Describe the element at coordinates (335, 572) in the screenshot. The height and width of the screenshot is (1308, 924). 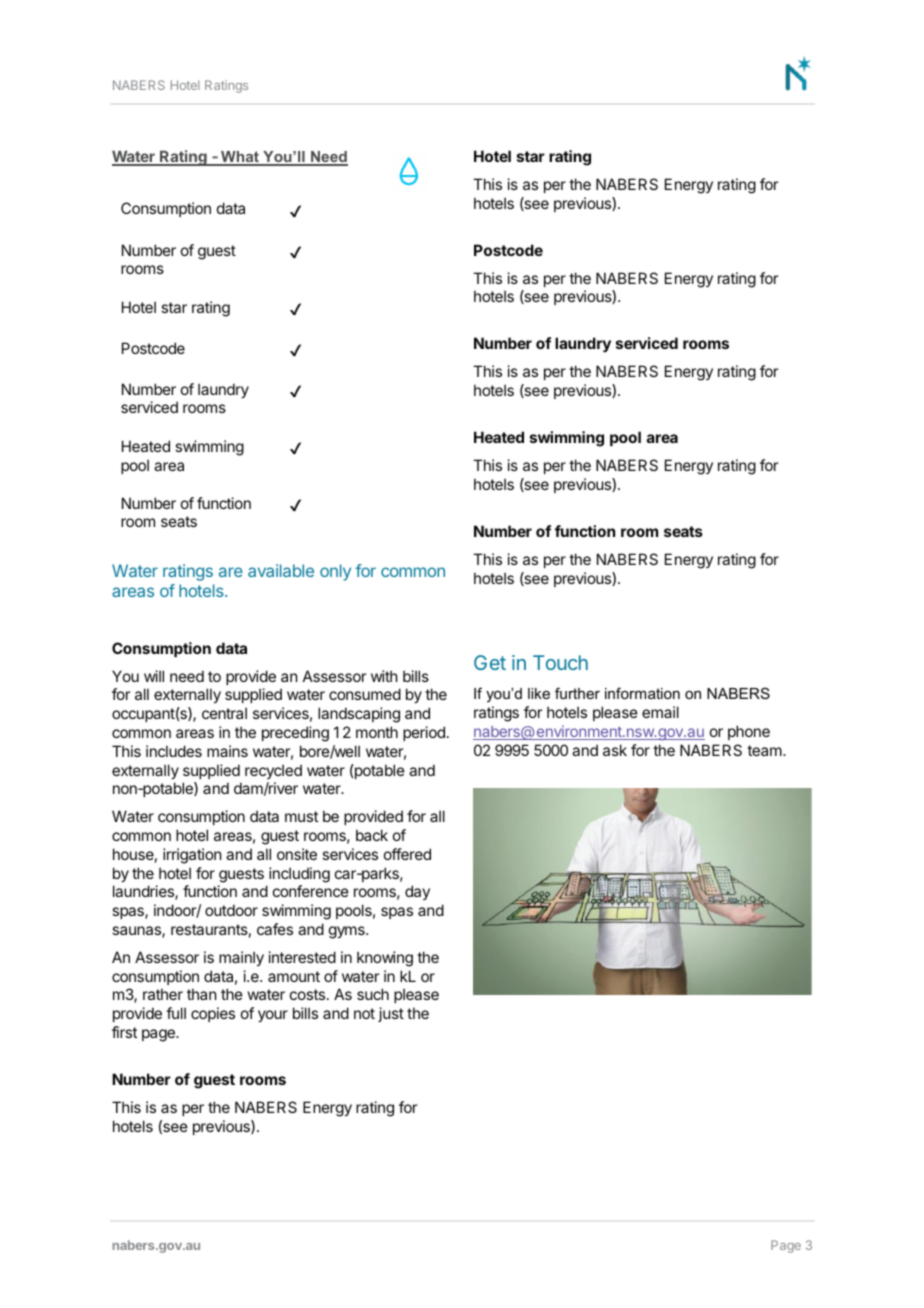
I see `only` at that location.
